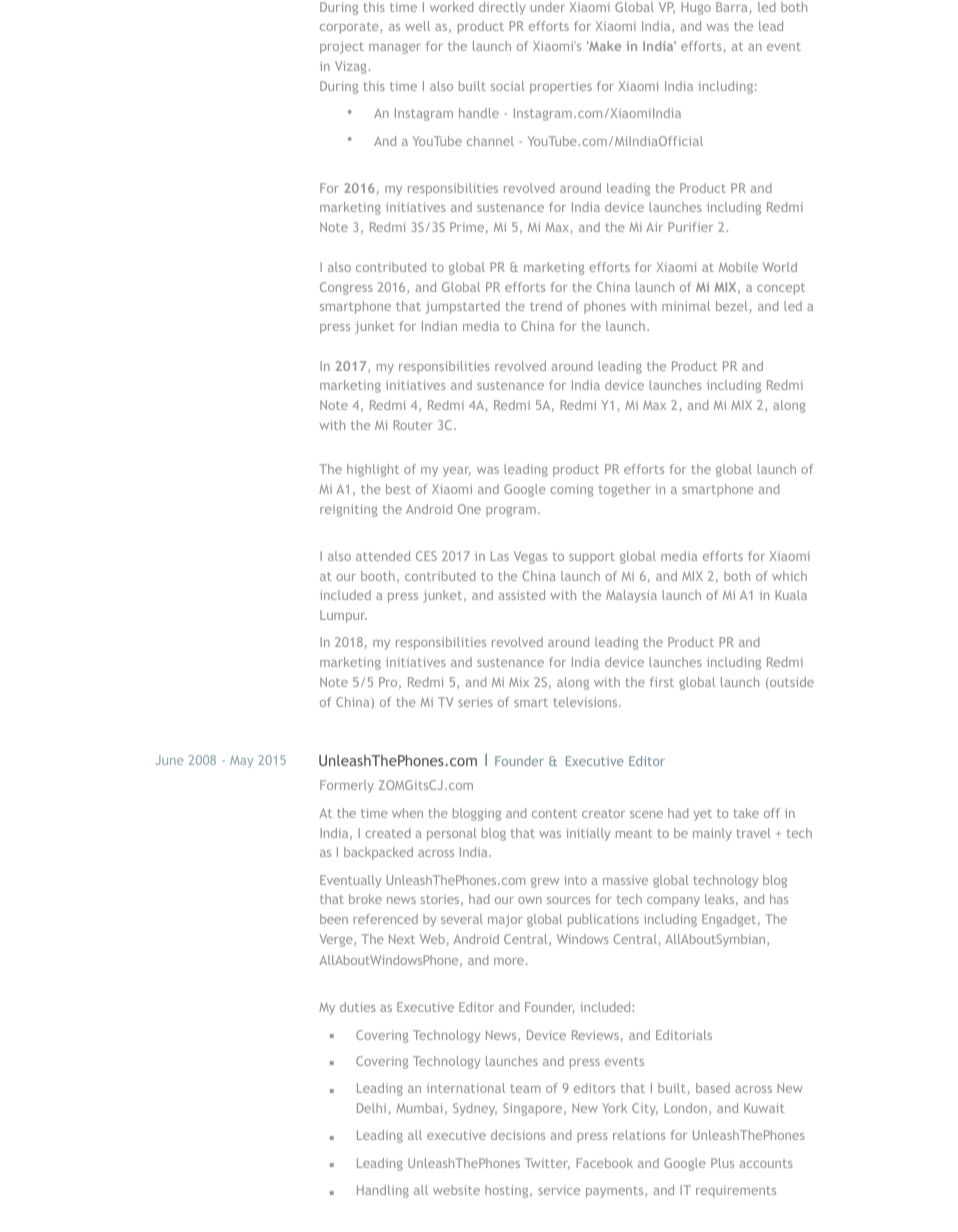 This screenshot has height=1232, width=958. What do you see at coordinates (696, 8) in the screenshot?
I see `Hugo` at bounding box center [696, 8].
